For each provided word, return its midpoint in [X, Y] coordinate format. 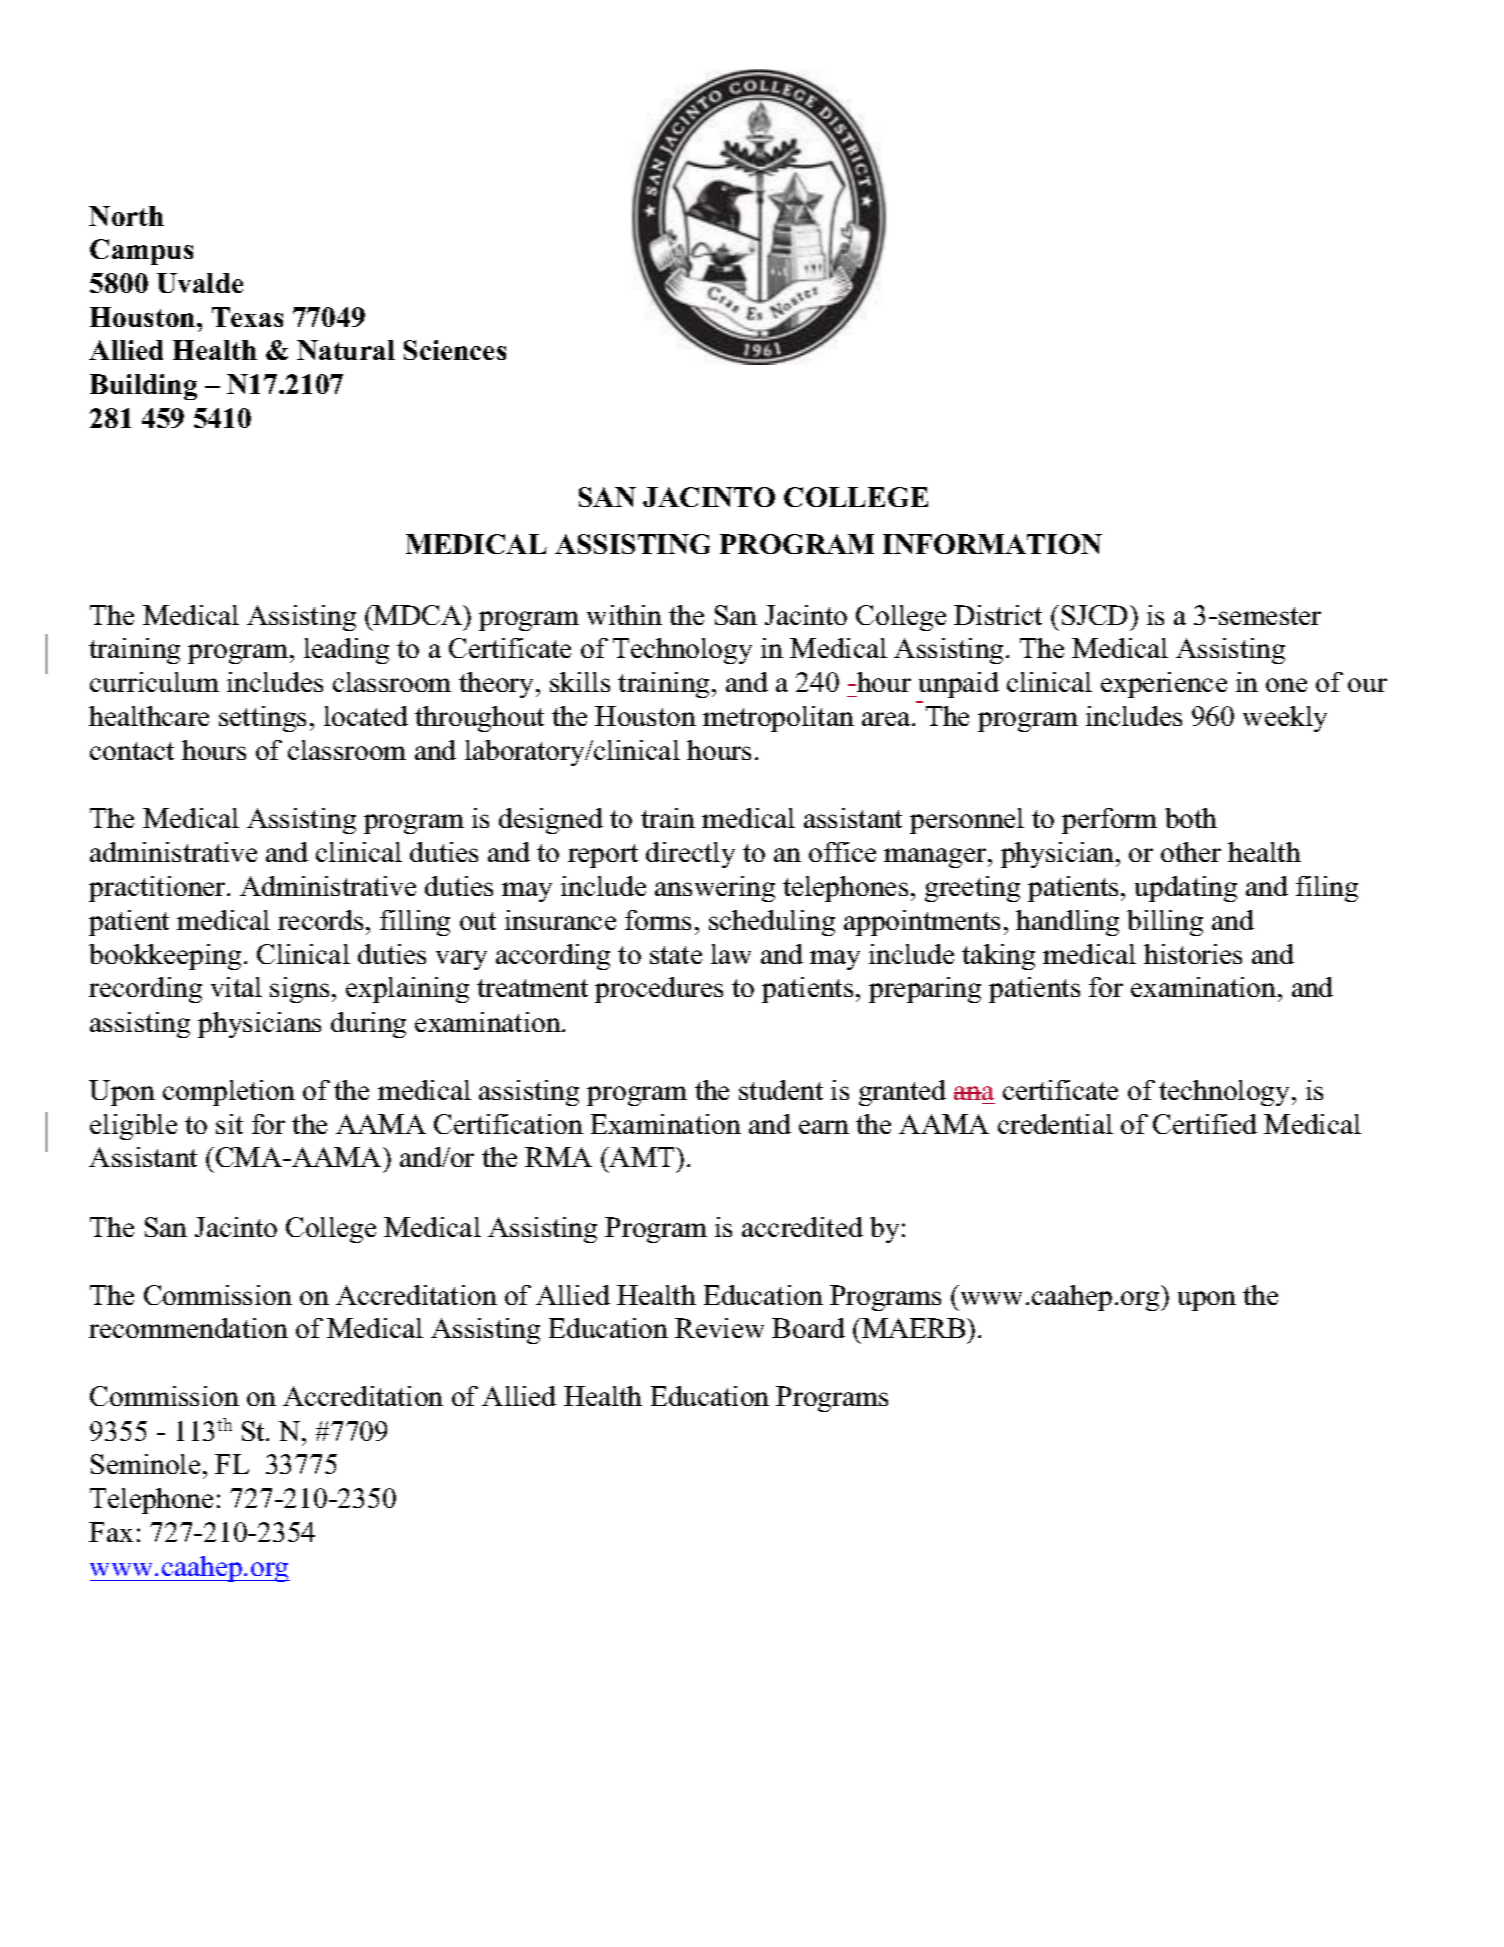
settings [262, 719]
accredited [802, 1227]
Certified [1205, 1124]
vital [236, 987]
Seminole [145, 1464]
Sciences [455, 350]
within [624, 615]
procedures [659, 990]
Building [143, 387]
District [998, 615]
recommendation [188, 1328]
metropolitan [778, 719]
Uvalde [200, 283]
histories [1193, 954]
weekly [1285, 719]
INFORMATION [992, 544]
